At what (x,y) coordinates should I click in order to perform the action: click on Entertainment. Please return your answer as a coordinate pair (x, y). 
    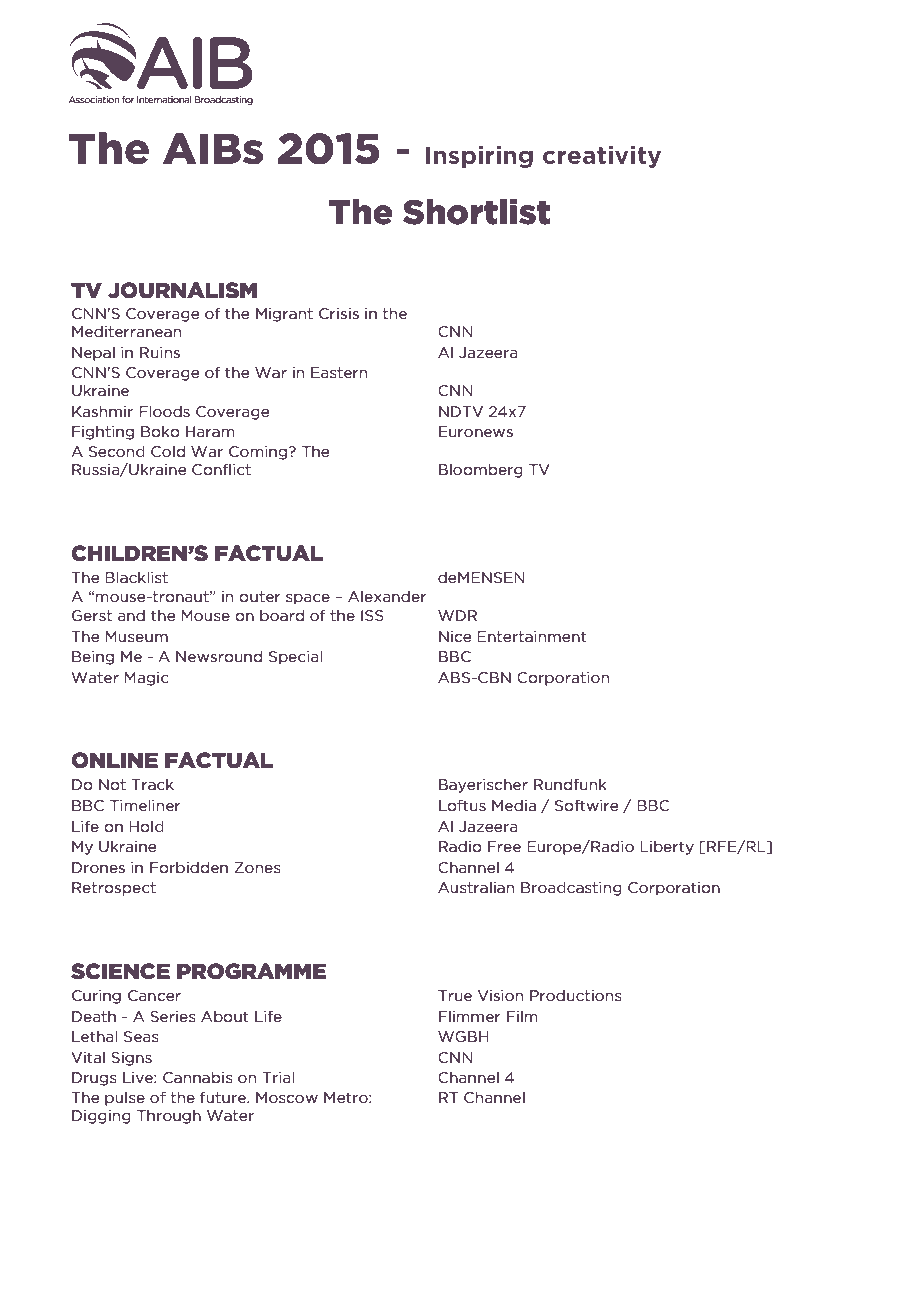
    Looking at the image, I should click on (532, 636).
